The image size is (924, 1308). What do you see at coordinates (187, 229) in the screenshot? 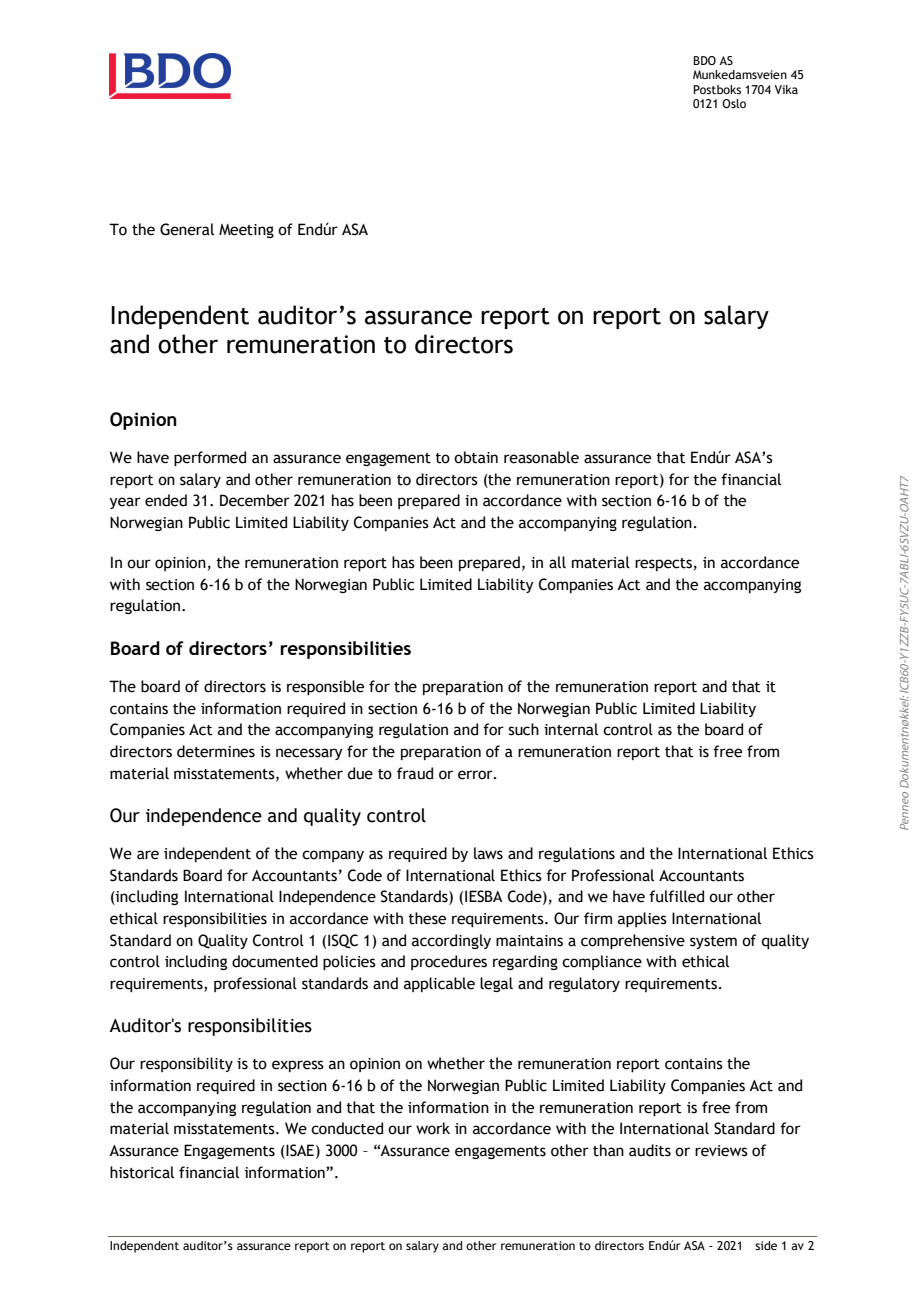
I see `General` at bounding box center [187, 229].
